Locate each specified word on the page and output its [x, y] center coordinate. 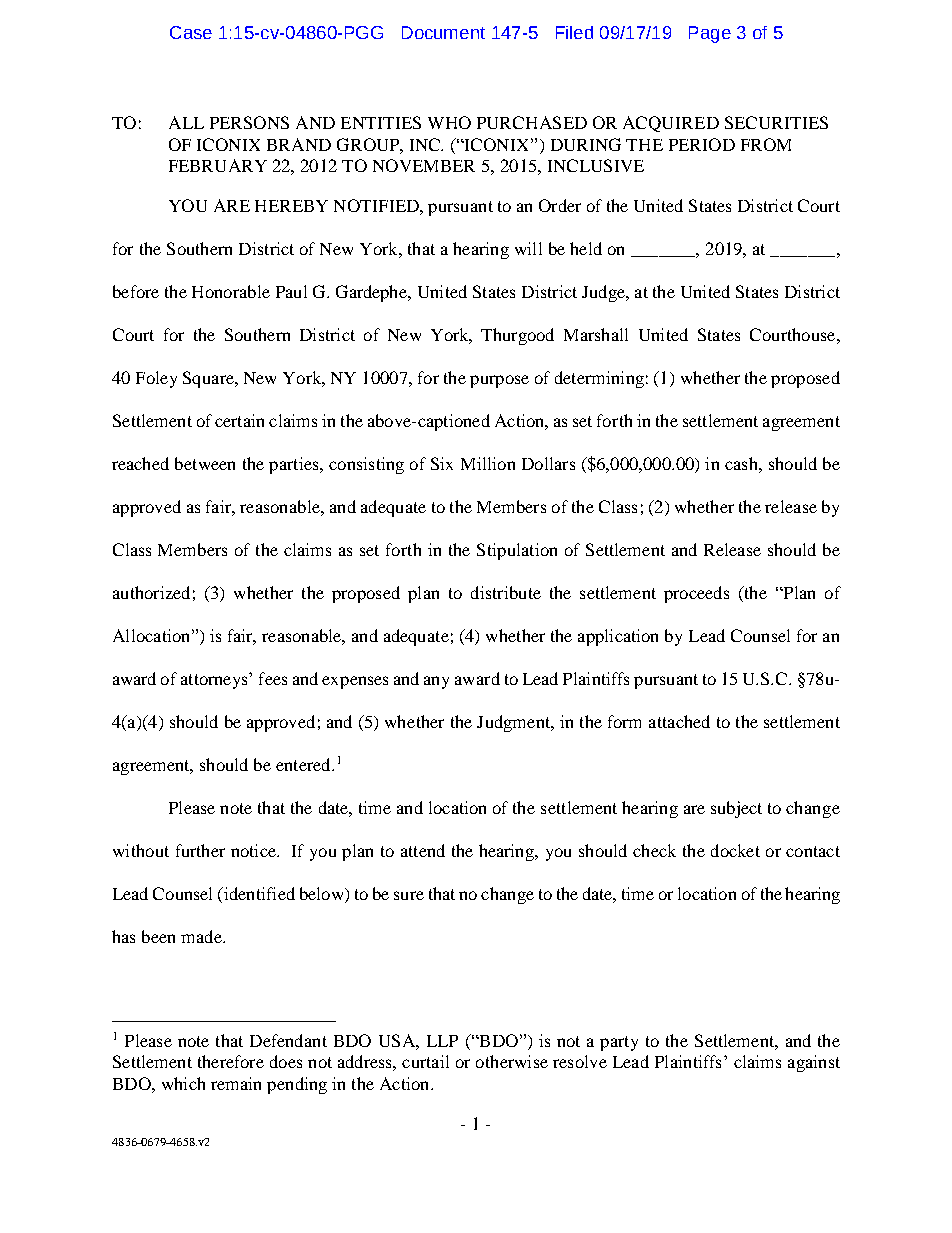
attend [423, 850]
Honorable [231, 291]
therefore [231, 1061]
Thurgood [517, 336]
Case [191, 32]
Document [443, 32]
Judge [604, 293]
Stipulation [517, 551]
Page [710, 34]
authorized [151, 592]
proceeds [696, 594]
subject [736, 809]
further [200, 850]
